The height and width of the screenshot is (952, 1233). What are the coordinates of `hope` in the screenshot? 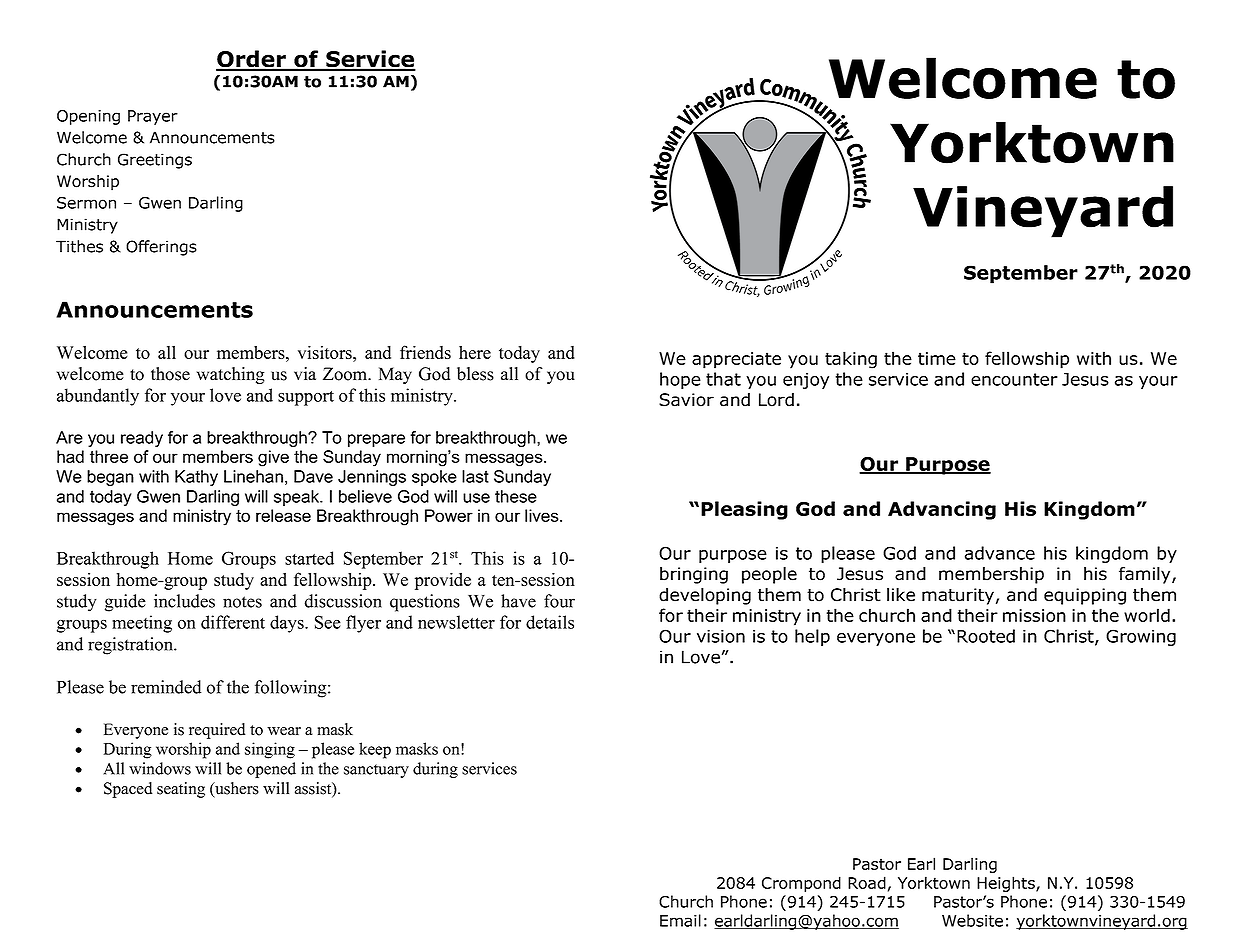 It's located at (680, 380).
